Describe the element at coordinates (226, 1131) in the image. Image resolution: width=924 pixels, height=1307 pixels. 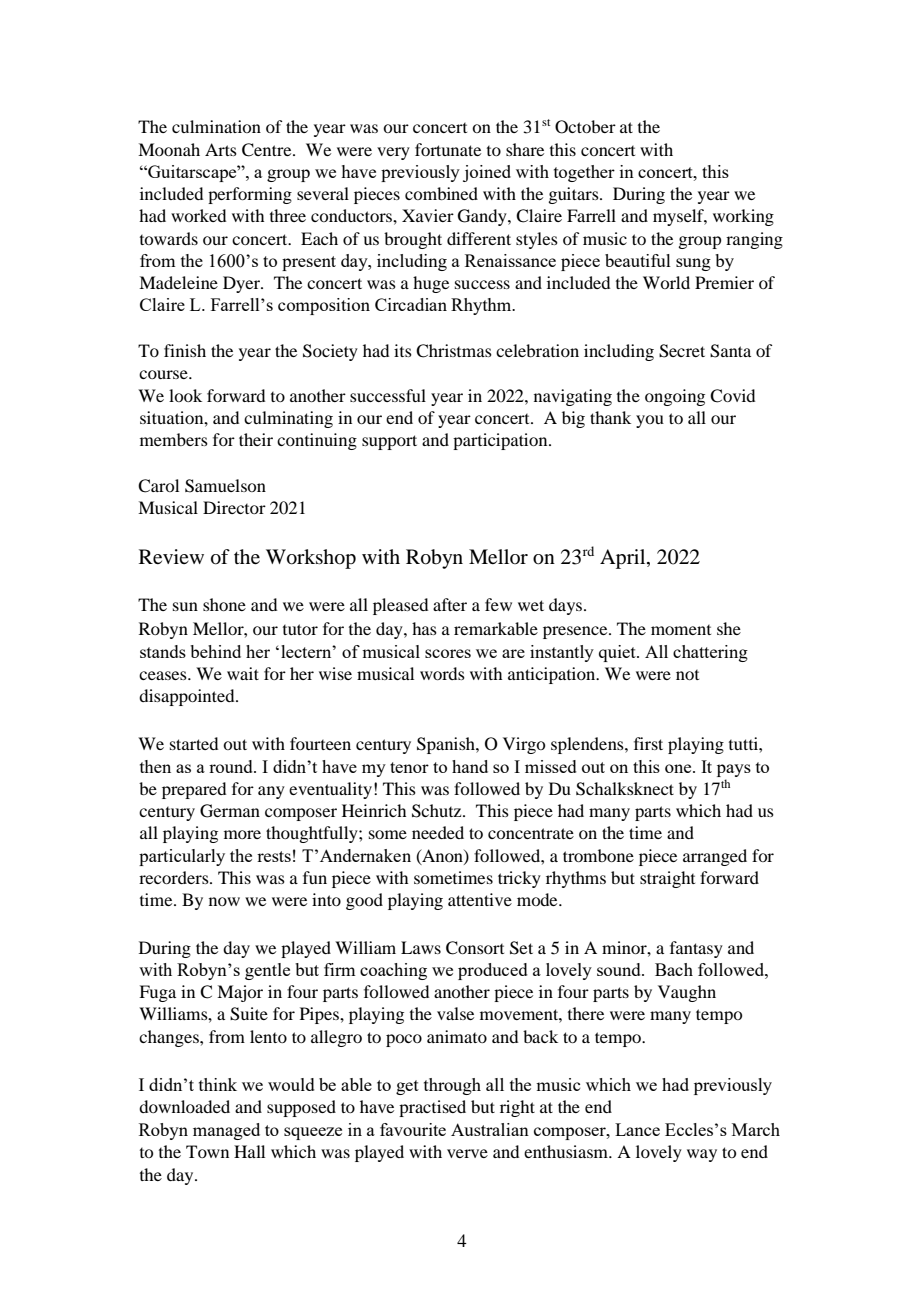
I see `managed` at that location.
